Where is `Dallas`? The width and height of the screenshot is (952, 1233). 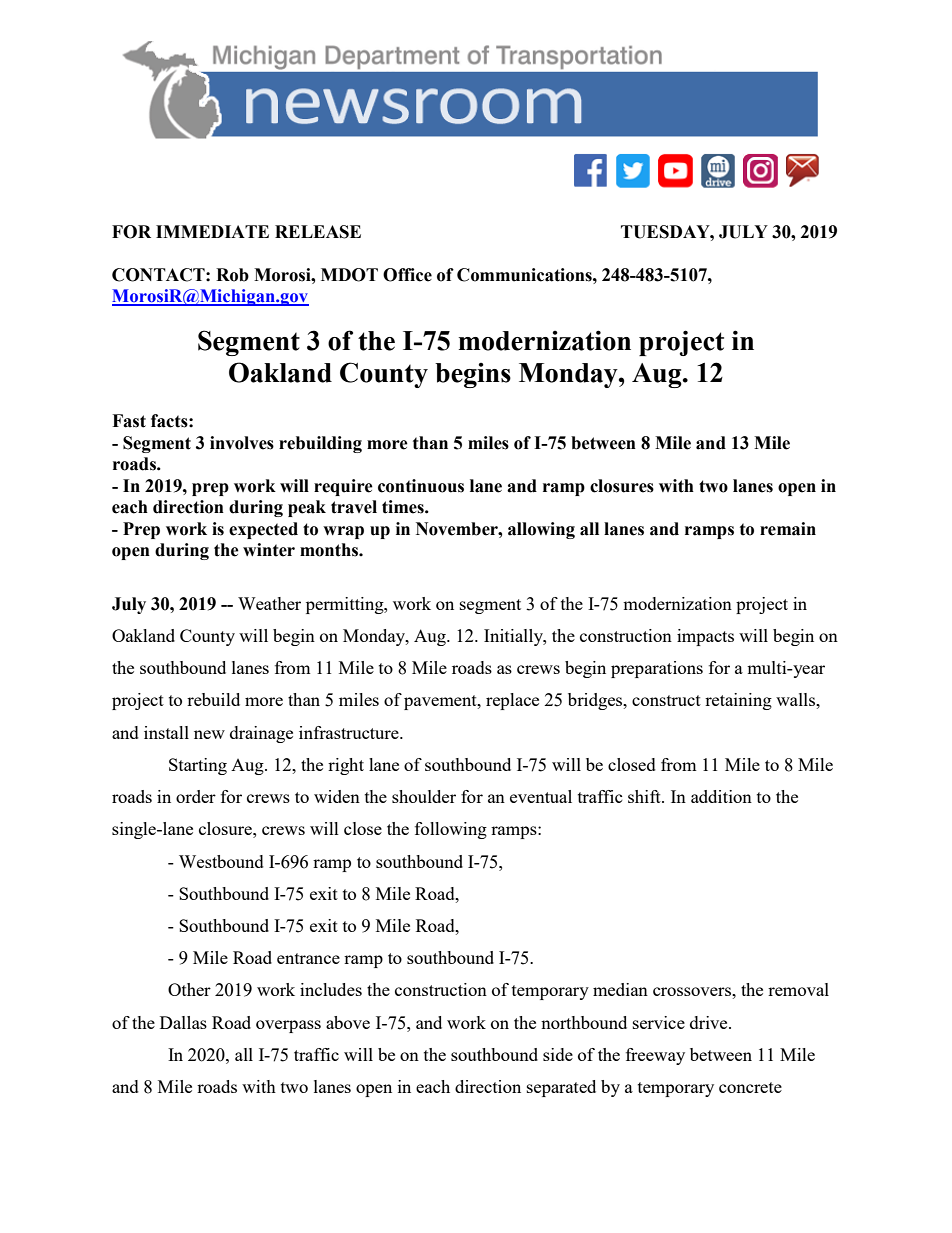 Dallas is located at coordinates (183, 1022).
